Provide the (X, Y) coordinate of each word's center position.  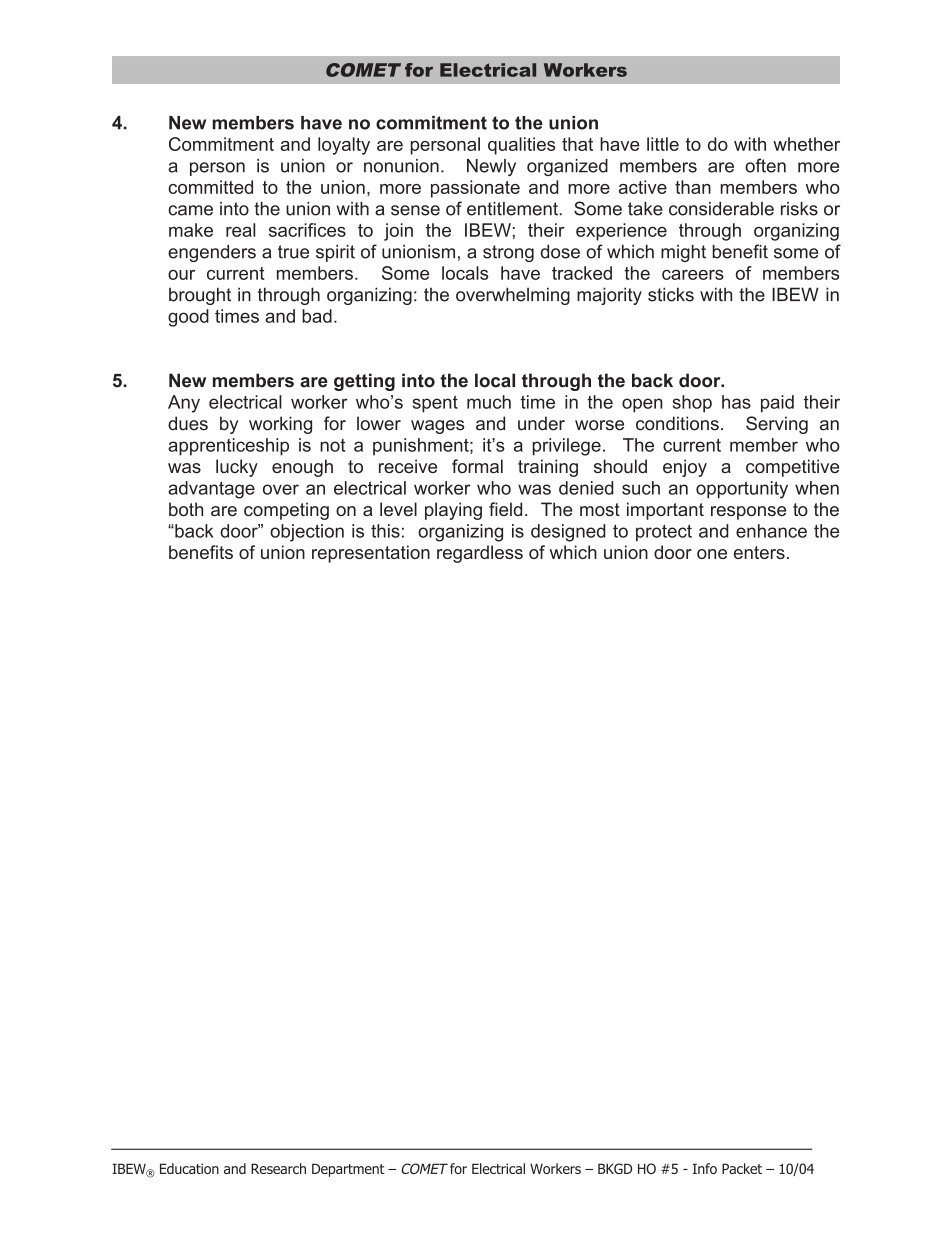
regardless (480, 554)
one (712, 554)
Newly (491, 167)
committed (210, 187)
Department (348, 1170)
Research (278, 1168)
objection (307, 533)
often (765, 165)
